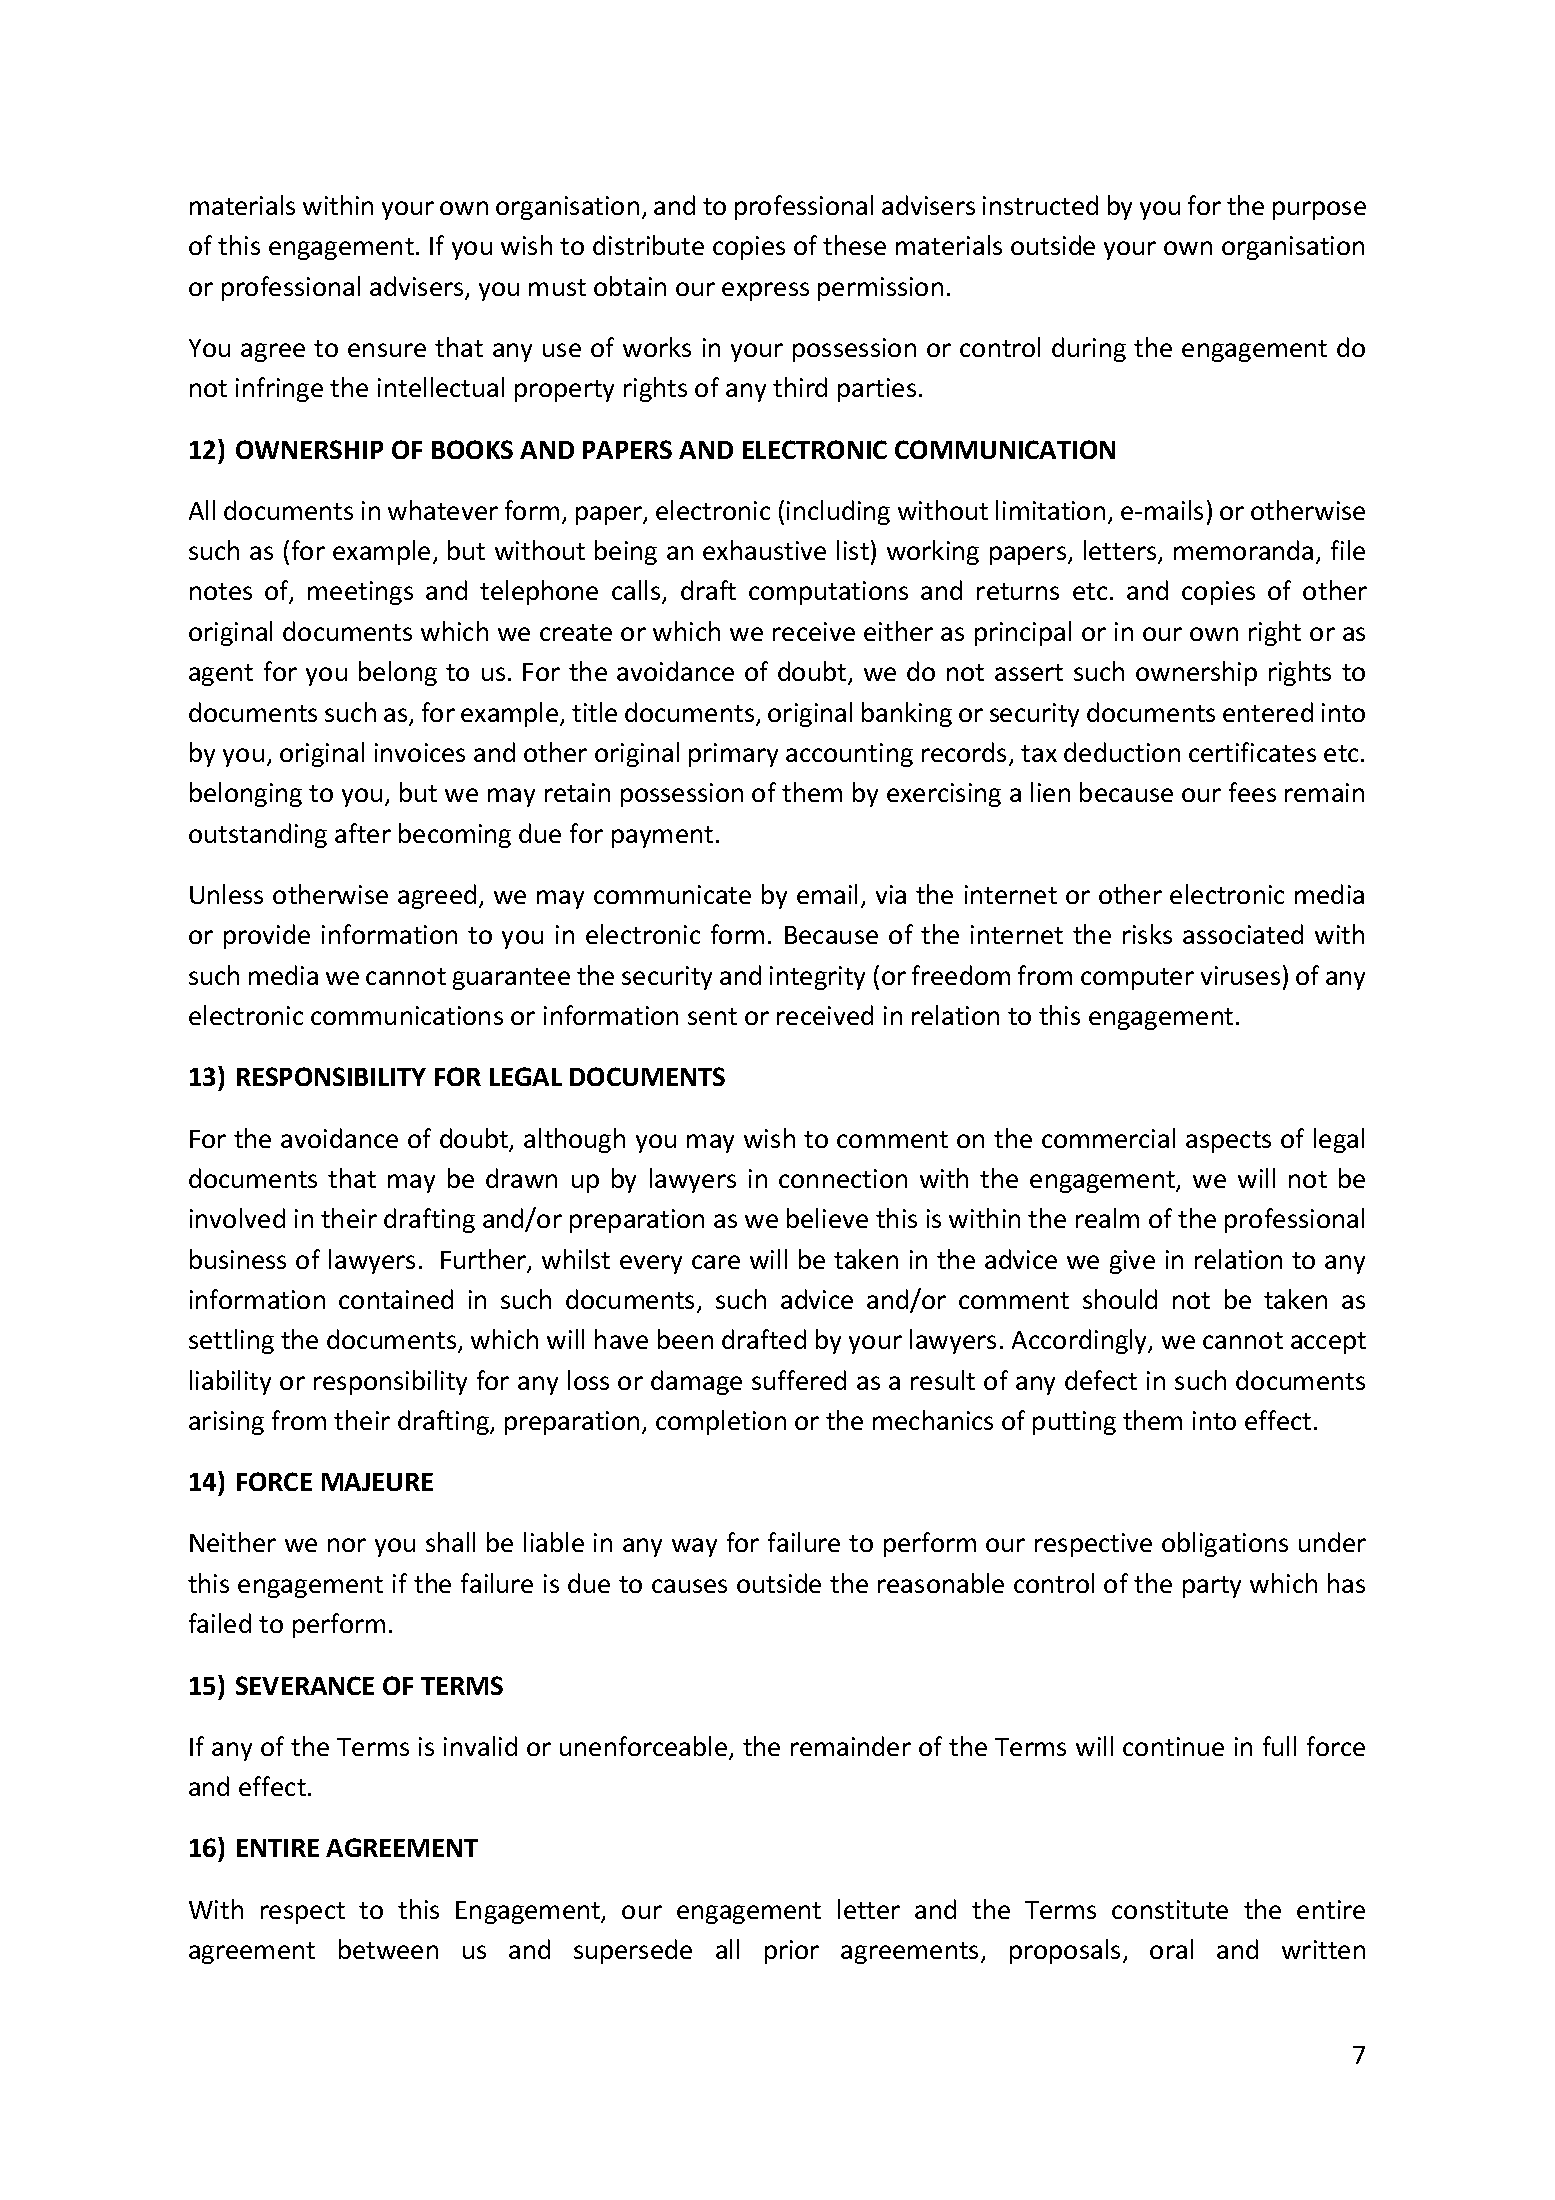 The image size is (1555, 2200). What do you see at coordinates (1120, 1299) in the page?
I see `should` at bounding box center [1120, 1299].
